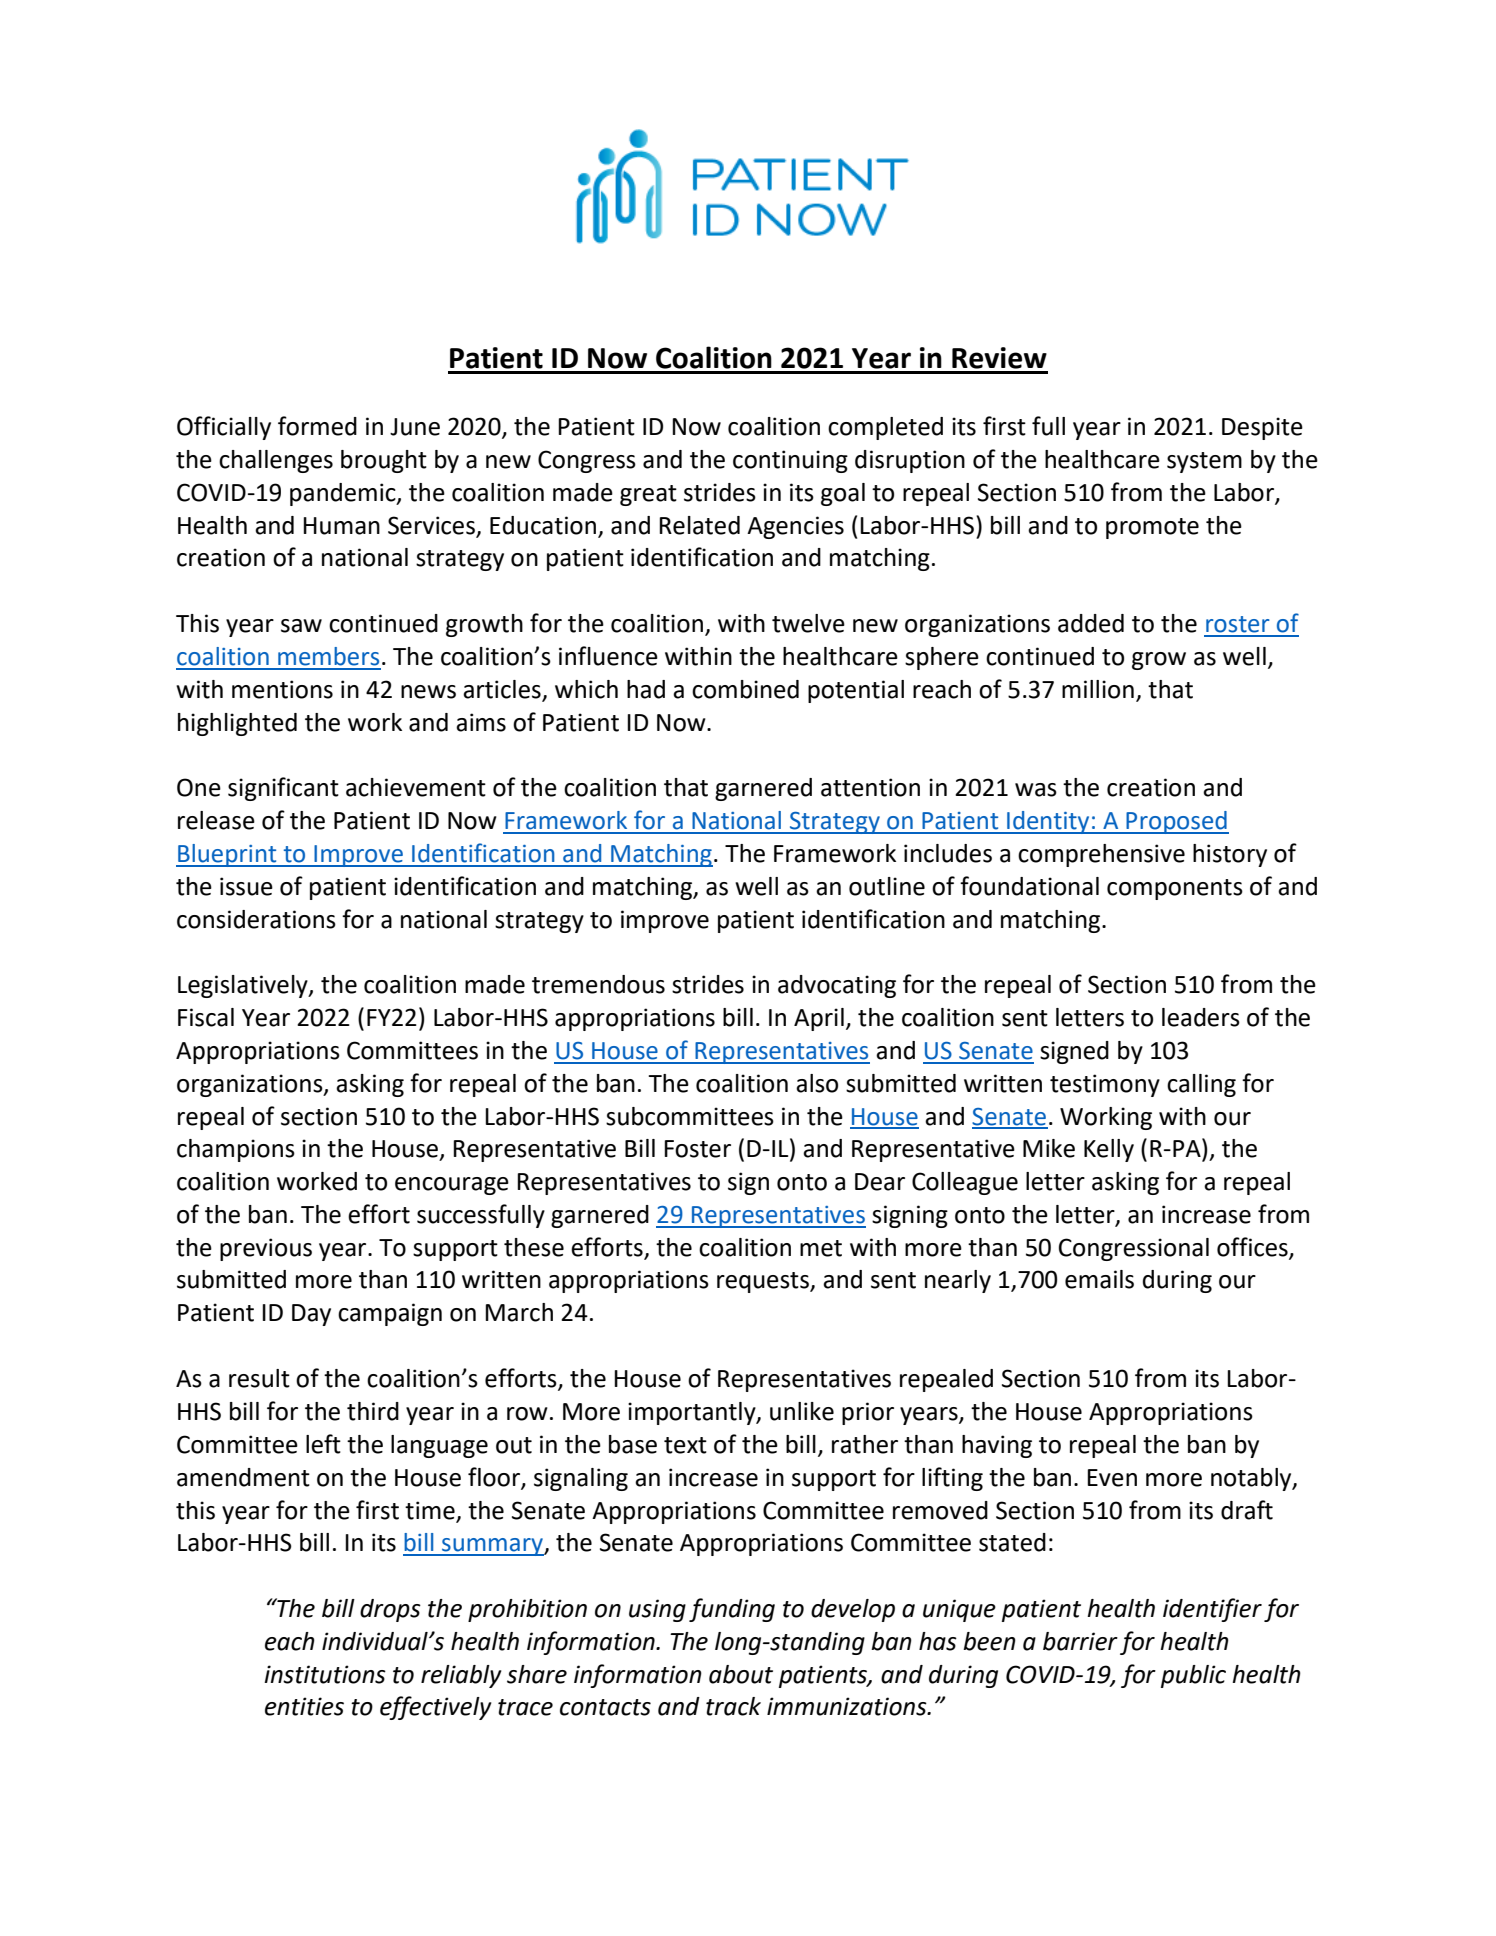 The height and width of the document is (1936, 1496). Describe the element at coordinates (1099, 1279) in the document. I see `emails` at that location.
